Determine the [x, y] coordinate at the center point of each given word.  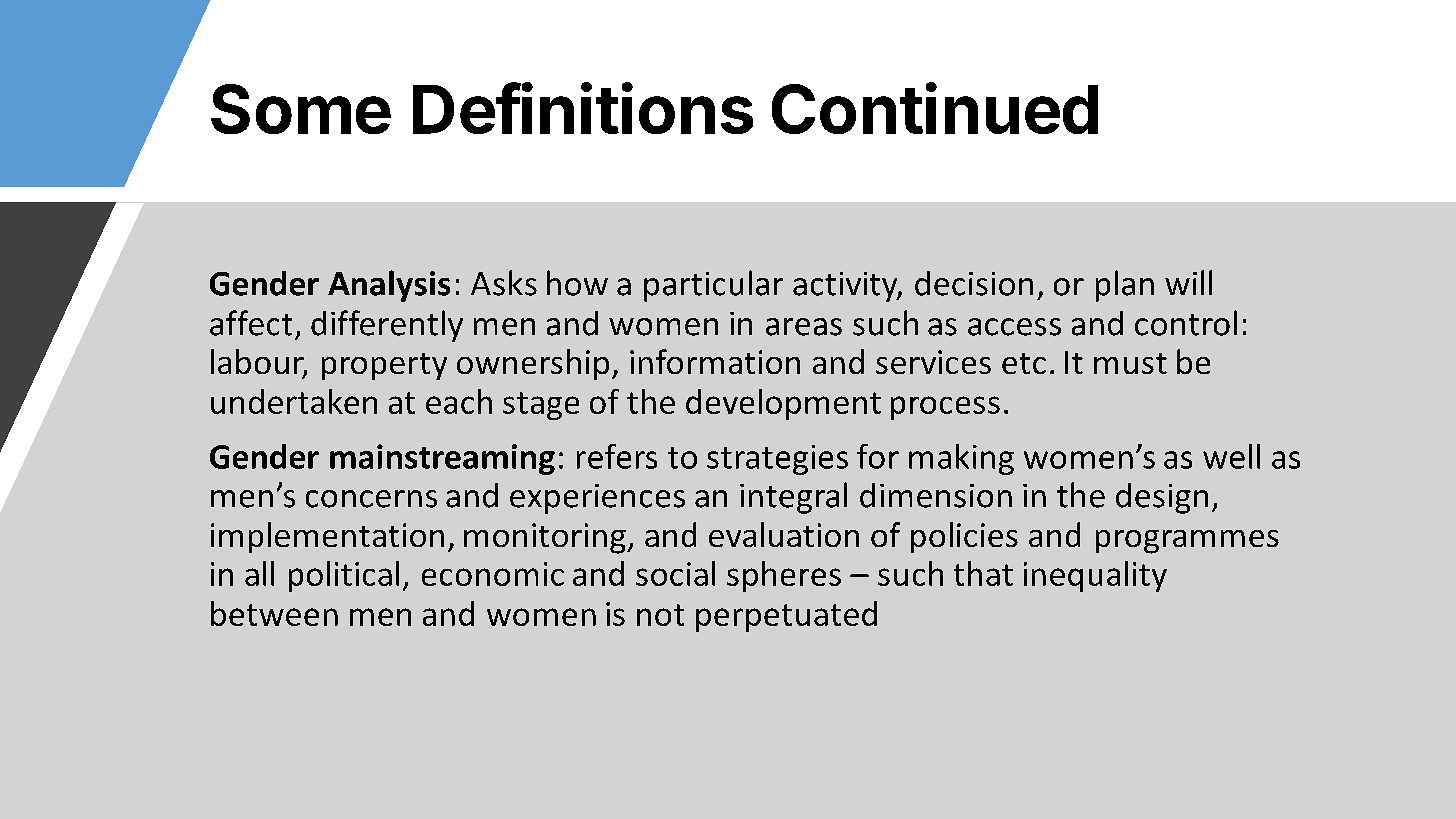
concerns [371, 499]
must [1130, 363]
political [344, 576]
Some [301, 109]
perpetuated [786, 616]
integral [793, 498]
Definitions [583, 108]
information [715, 361]
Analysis [389, 286]
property [384, 366]
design [1162, 498]
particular [713, 286]
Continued [935, 108]
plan [1125, 286]
